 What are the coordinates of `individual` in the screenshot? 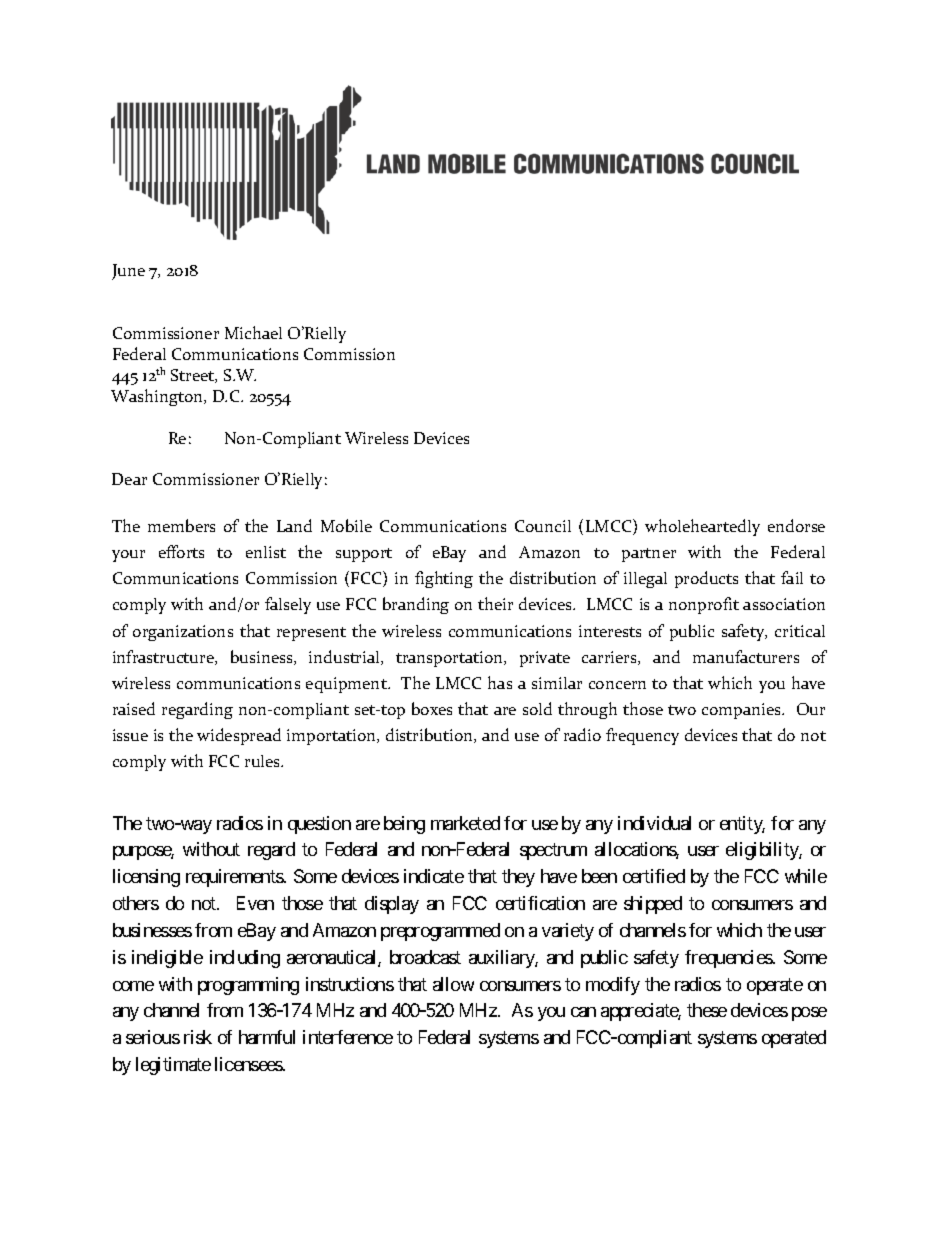 It's located at (654, 823).
